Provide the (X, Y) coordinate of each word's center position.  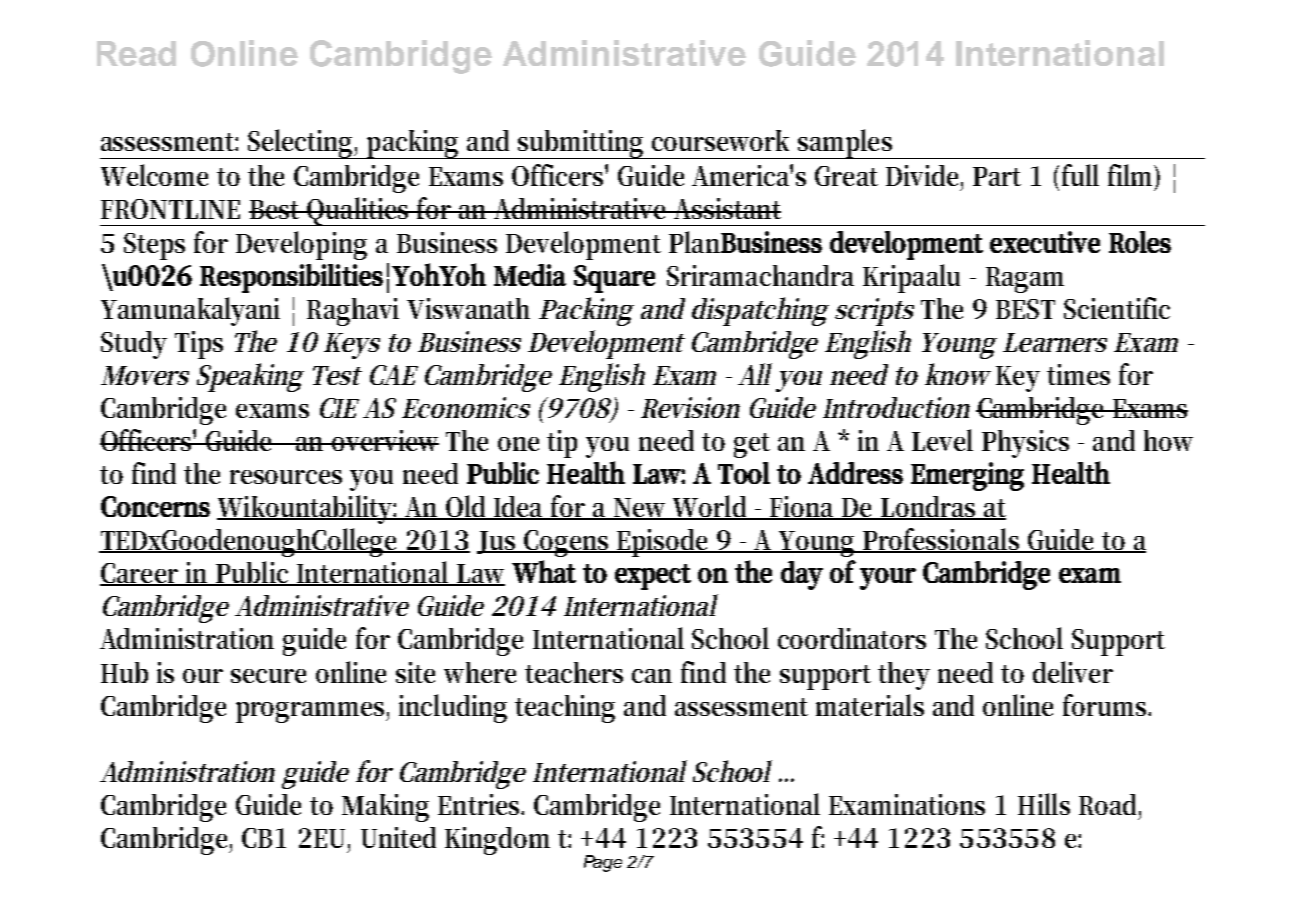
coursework (720, 140)
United (398, 837)
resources (286, 477)
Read (136, 53)
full (1080, 175)
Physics (1025, 444)
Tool (744, 473)
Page (603, 863)
